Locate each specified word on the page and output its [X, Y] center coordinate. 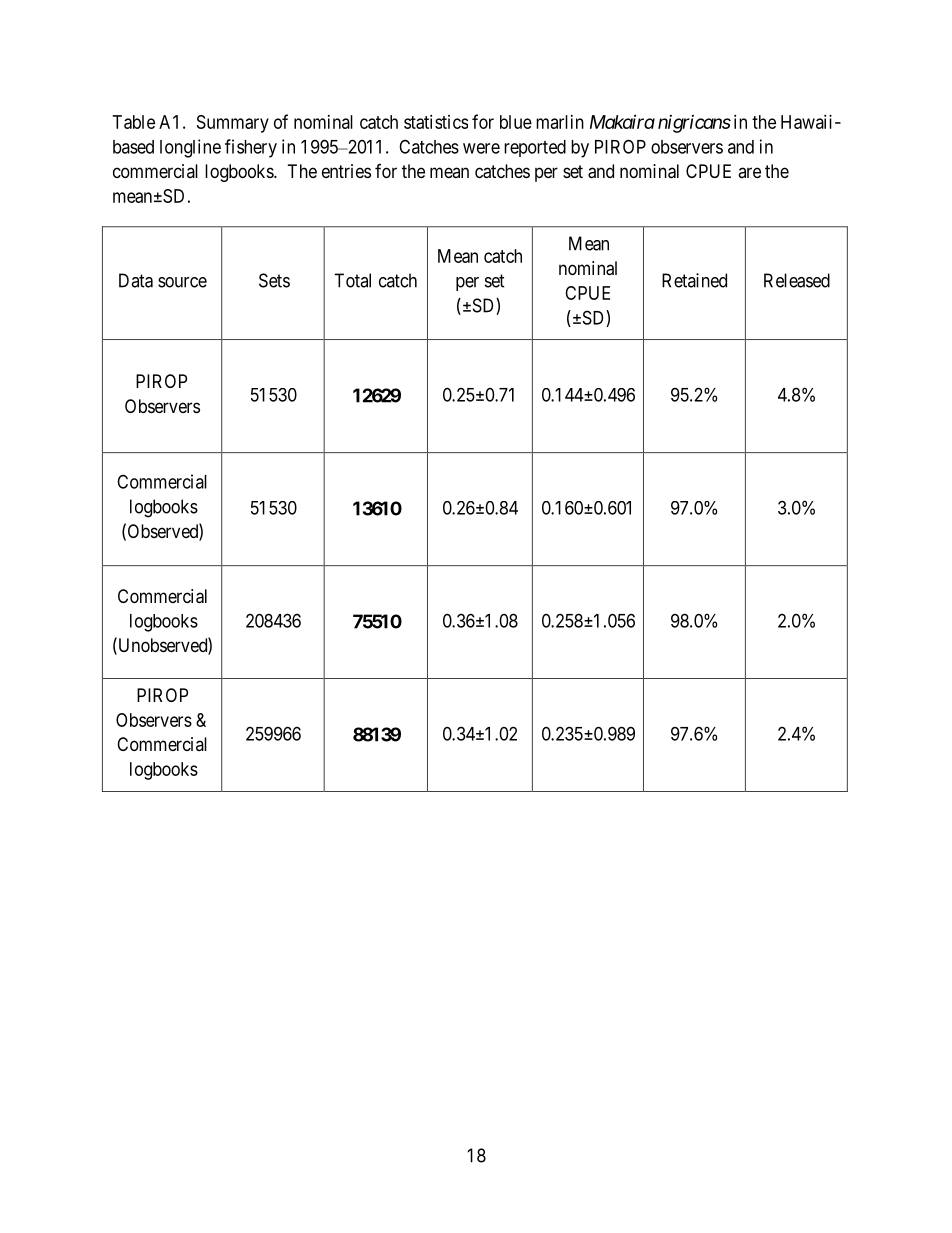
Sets [274, 280]
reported [535, 148]
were [481, 148]
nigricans [694, 124]
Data [136, 280]
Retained [694, 280]
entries [346, 171]
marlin [560, 122]
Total [352, 280]
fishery [251, 148]
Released [797, 280]
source [182, 282]
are [749, 172]
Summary [233, 124]
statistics [436, 122]
